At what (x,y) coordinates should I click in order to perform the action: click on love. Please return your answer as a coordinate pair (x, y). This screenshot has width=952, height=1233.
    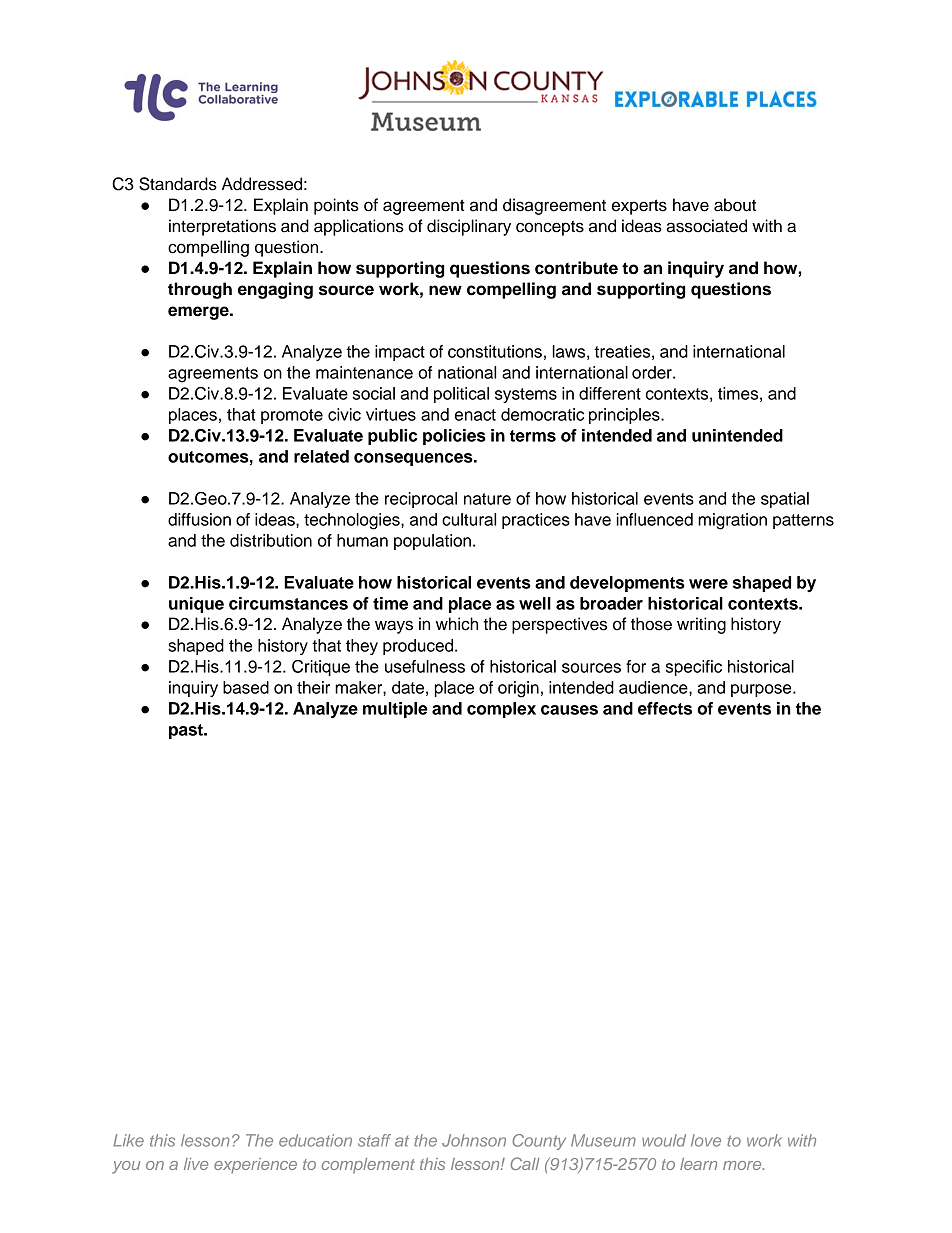
    Looking at the image, I should click on (706, 1140).
